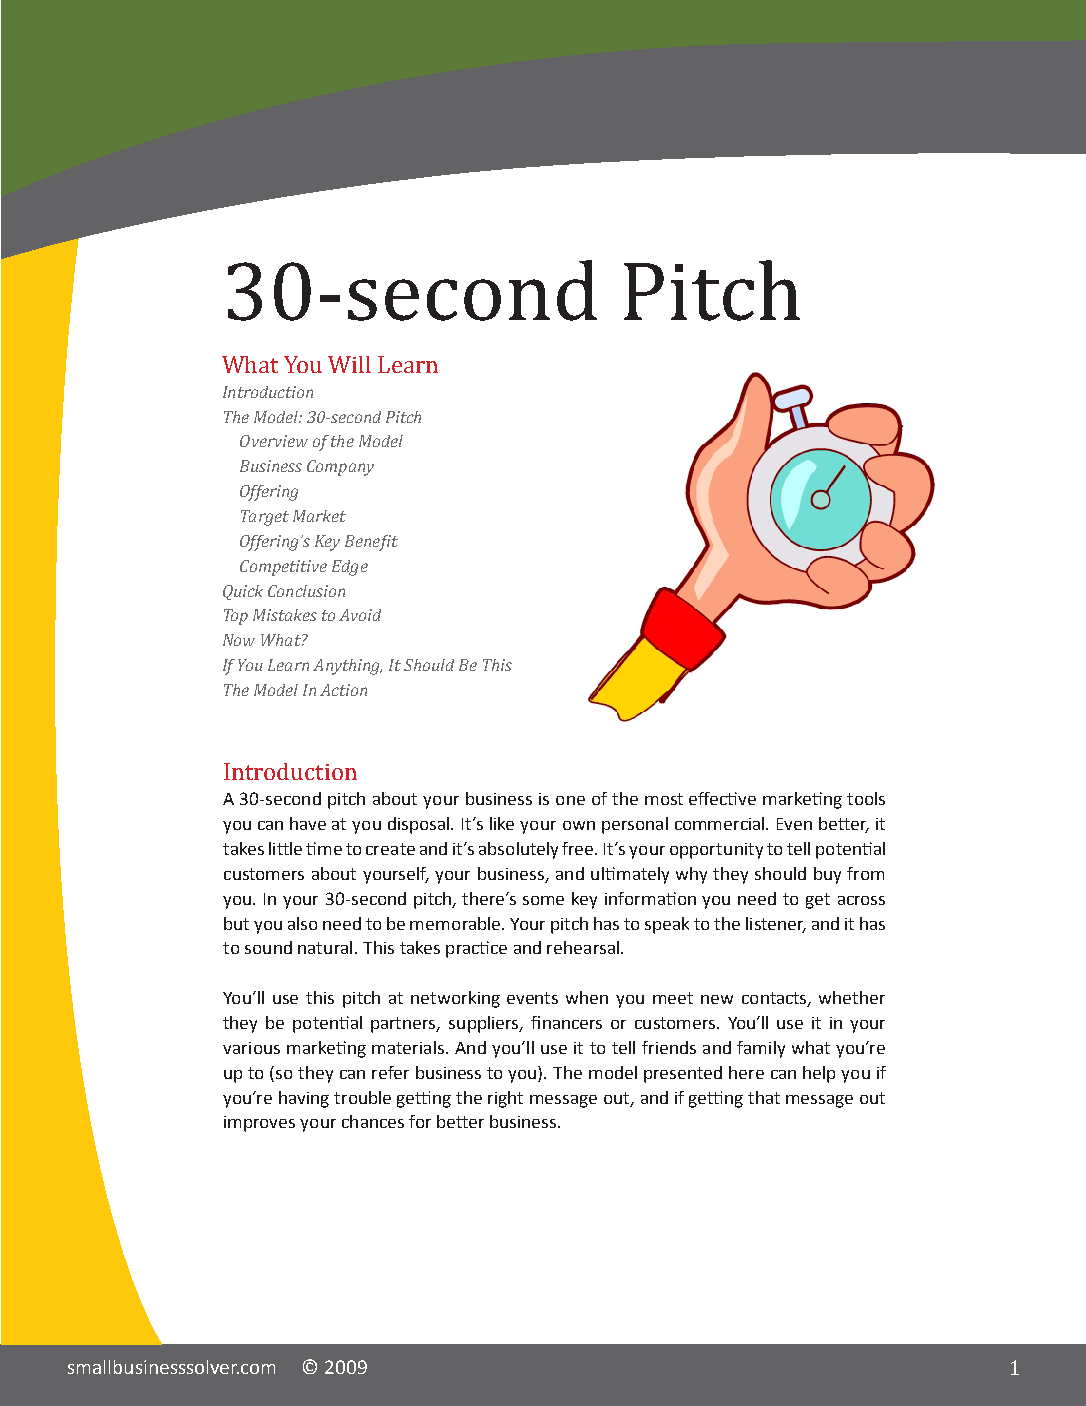 The width and height of the page is (1086, 1406). I want to click on effective, so click(722, 798).
